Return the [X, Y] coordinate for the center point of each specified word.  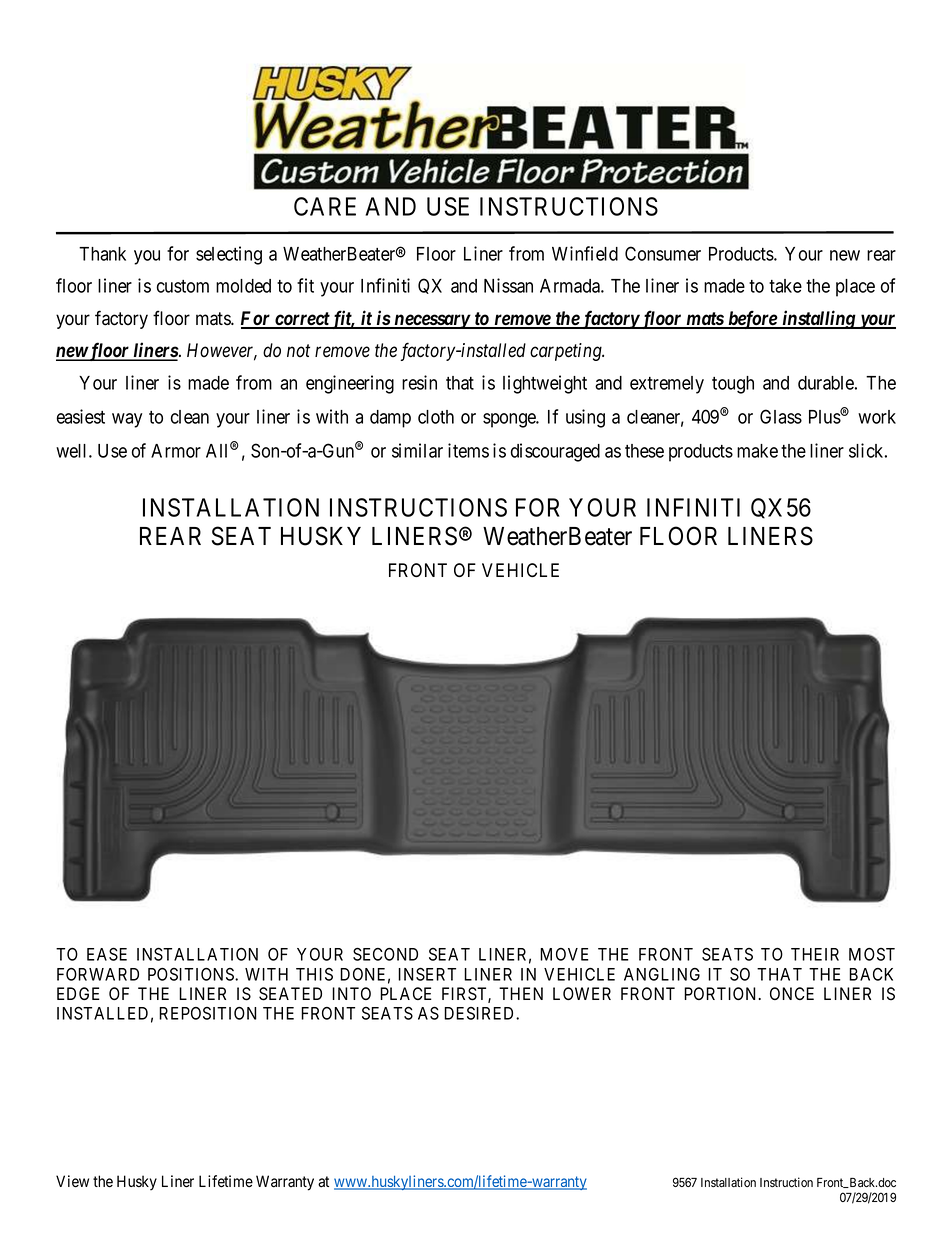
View [72, 1181]
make [757, 451]
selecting [229, 255]
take [785, 286]
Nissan [508, 285]
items [468, 450]
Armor [176, 451]
